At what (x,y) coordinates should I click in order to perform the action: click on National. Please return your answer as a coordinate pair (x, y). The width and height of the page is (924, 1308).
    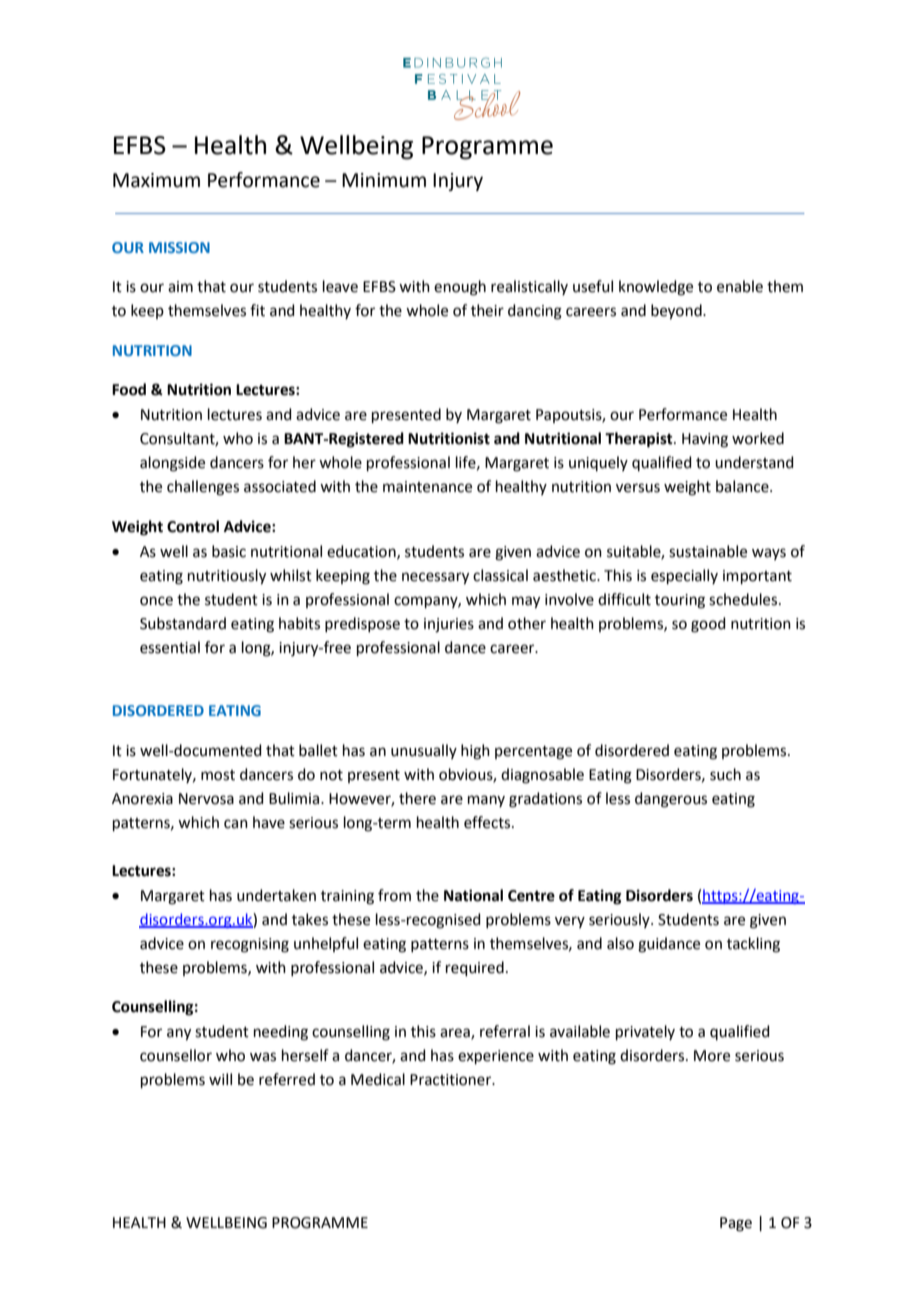
    Looking at the image, I should click on (473, 895).
